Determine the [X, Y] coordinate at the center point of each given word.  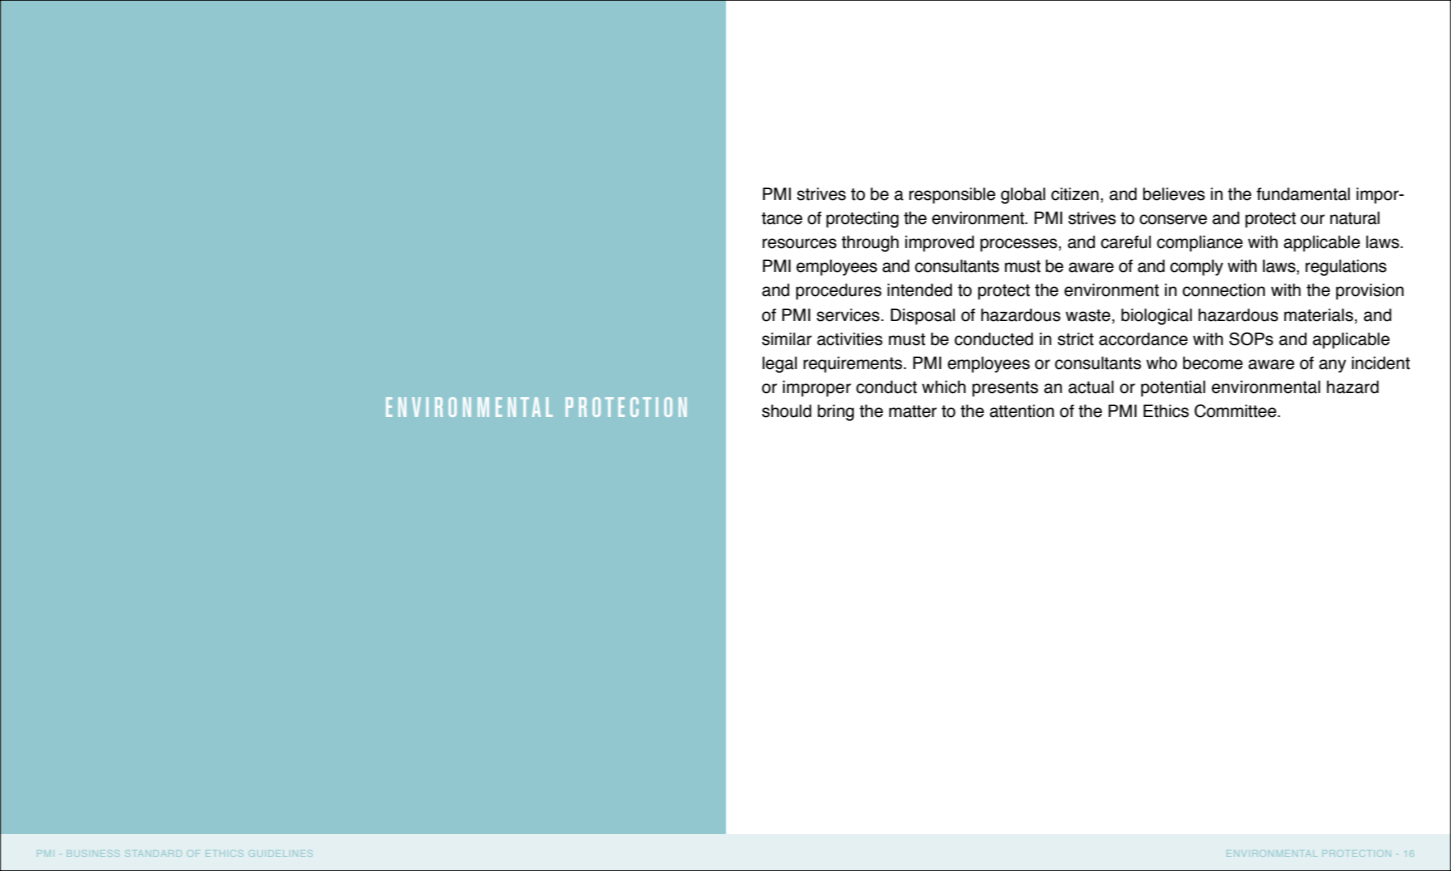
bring [836, 412]
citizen [1075, 194]
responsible [952, 195]
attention [1022, 411]
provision [1370, 291]
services [849, 315]
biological [1156, 316]
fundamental [1303, 194]
